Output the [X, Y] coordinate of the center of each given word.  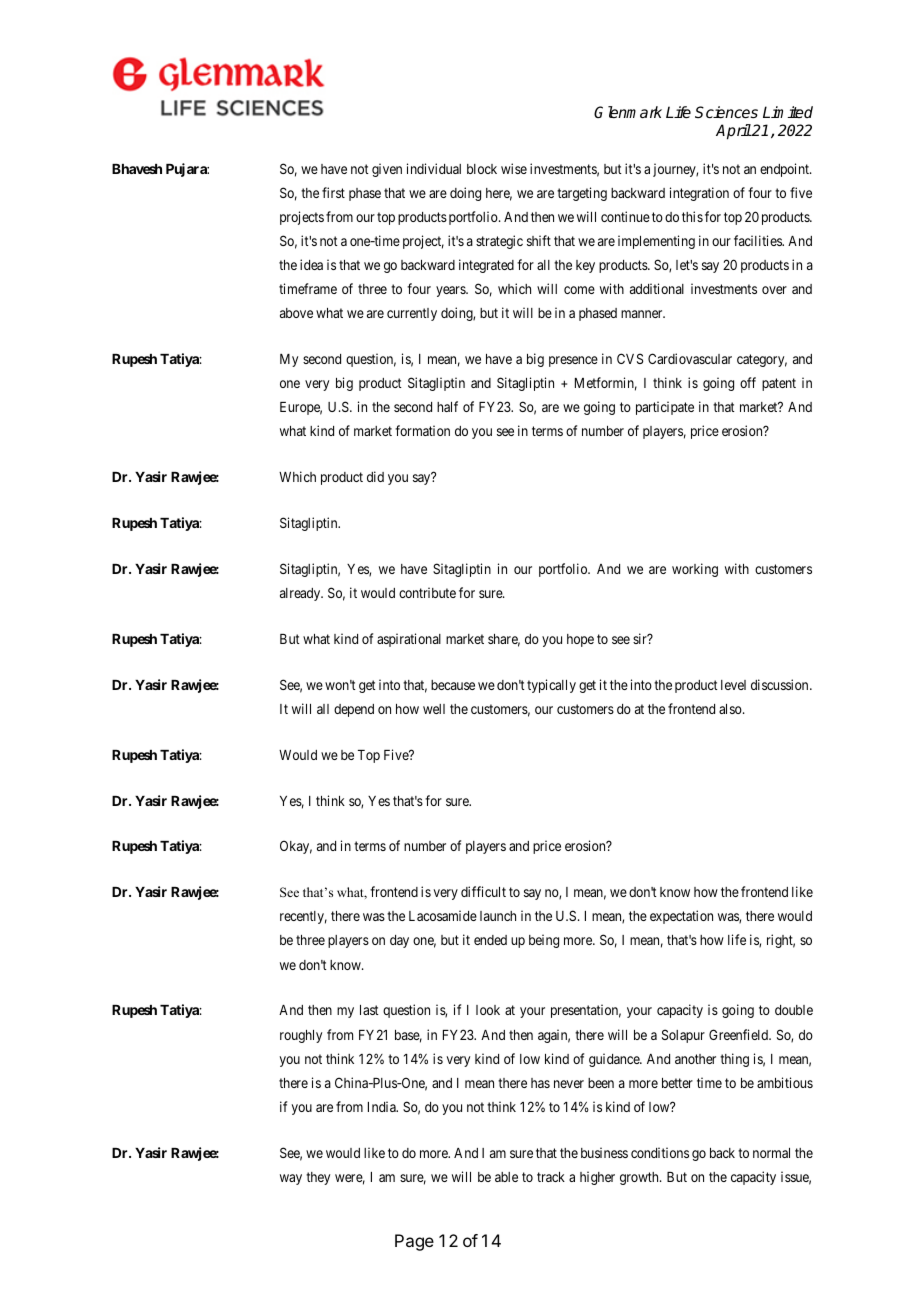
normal [771, 1153]
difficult [483, 891]
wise [514, 168]
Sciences [726, 112]
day [399, 941]
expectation [681, 917]
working [695, 570]
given [387, 170]
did [375, 476]
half [447, 406]
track [551, 1177]
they [318, 1178]
